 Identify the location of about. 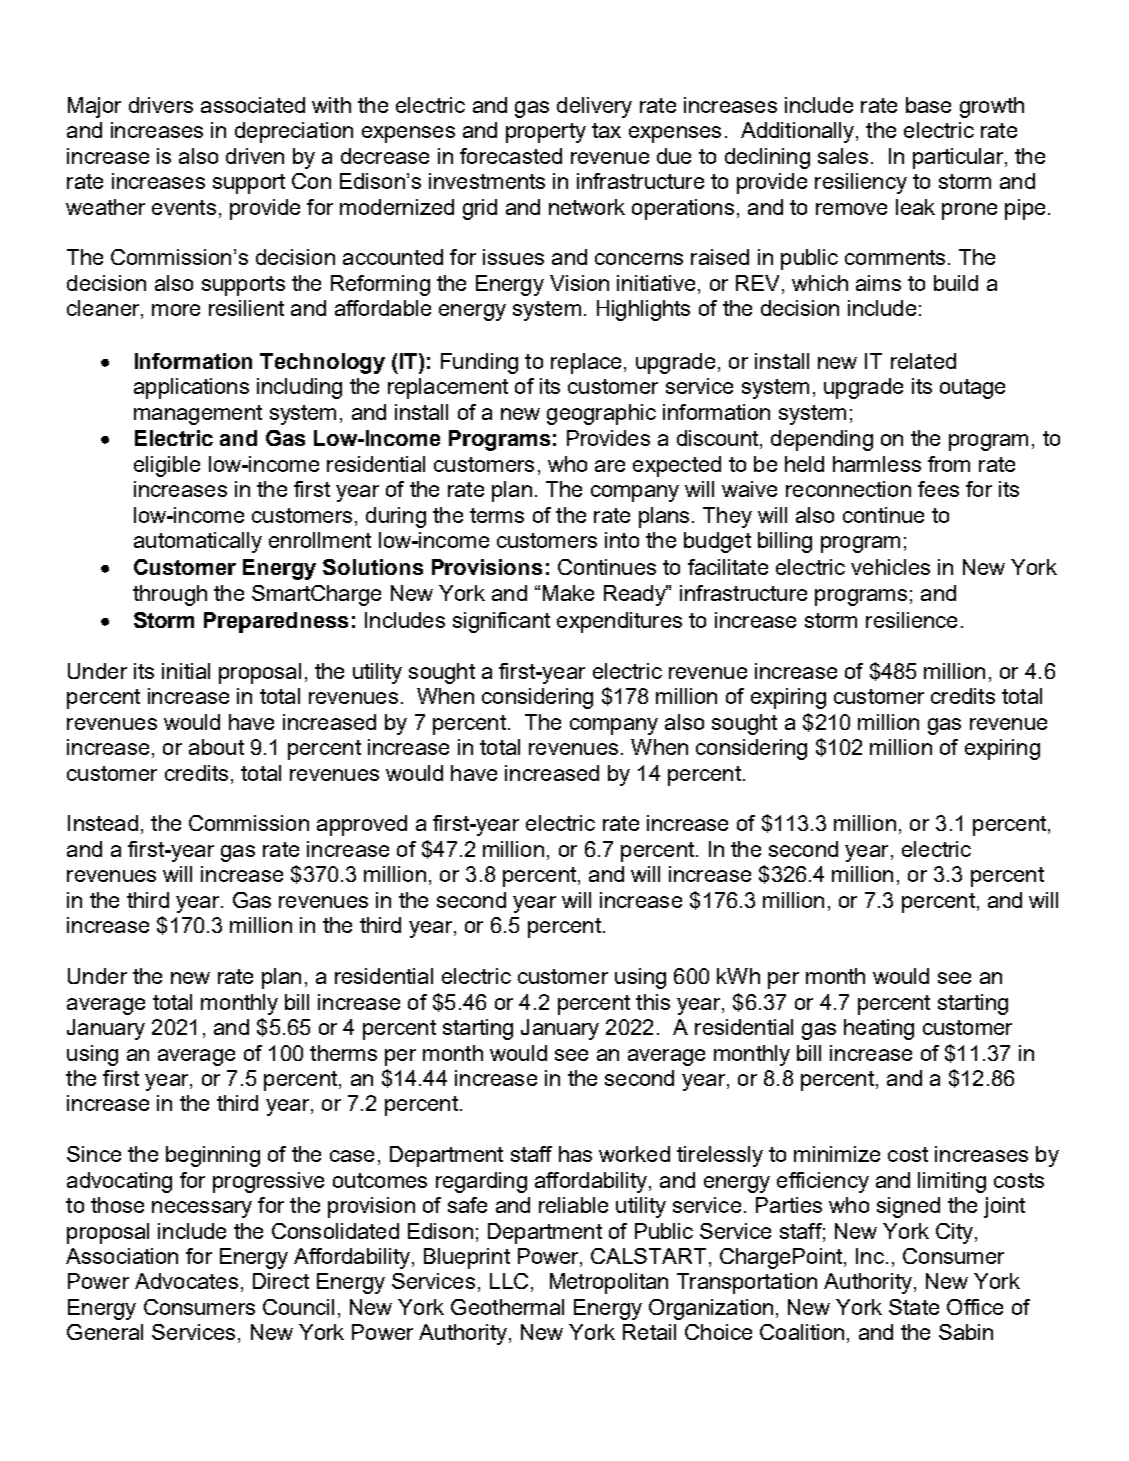
(216, 747).
